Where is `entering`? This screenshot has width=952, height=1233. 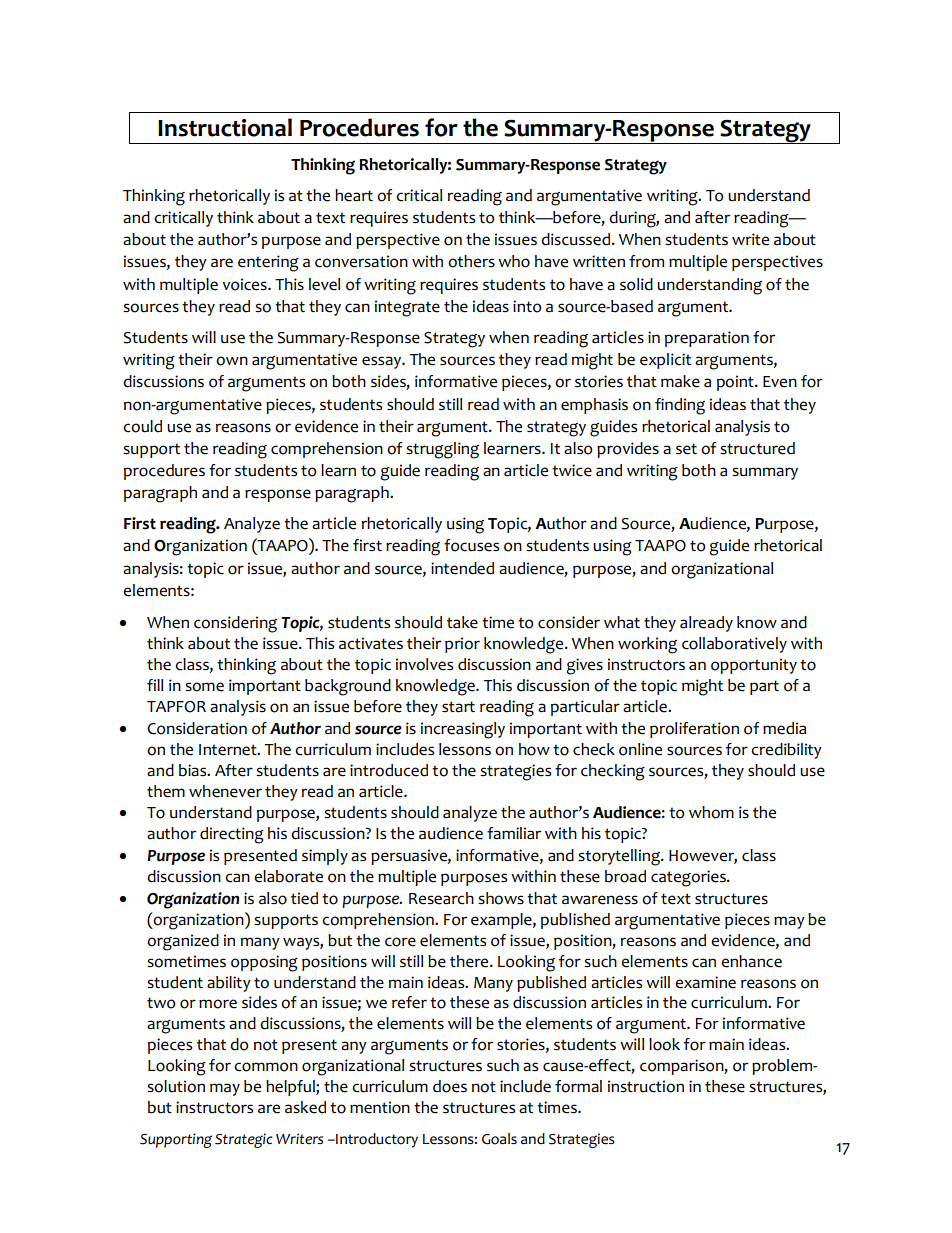
entering is located at coordinates (268, 263).
